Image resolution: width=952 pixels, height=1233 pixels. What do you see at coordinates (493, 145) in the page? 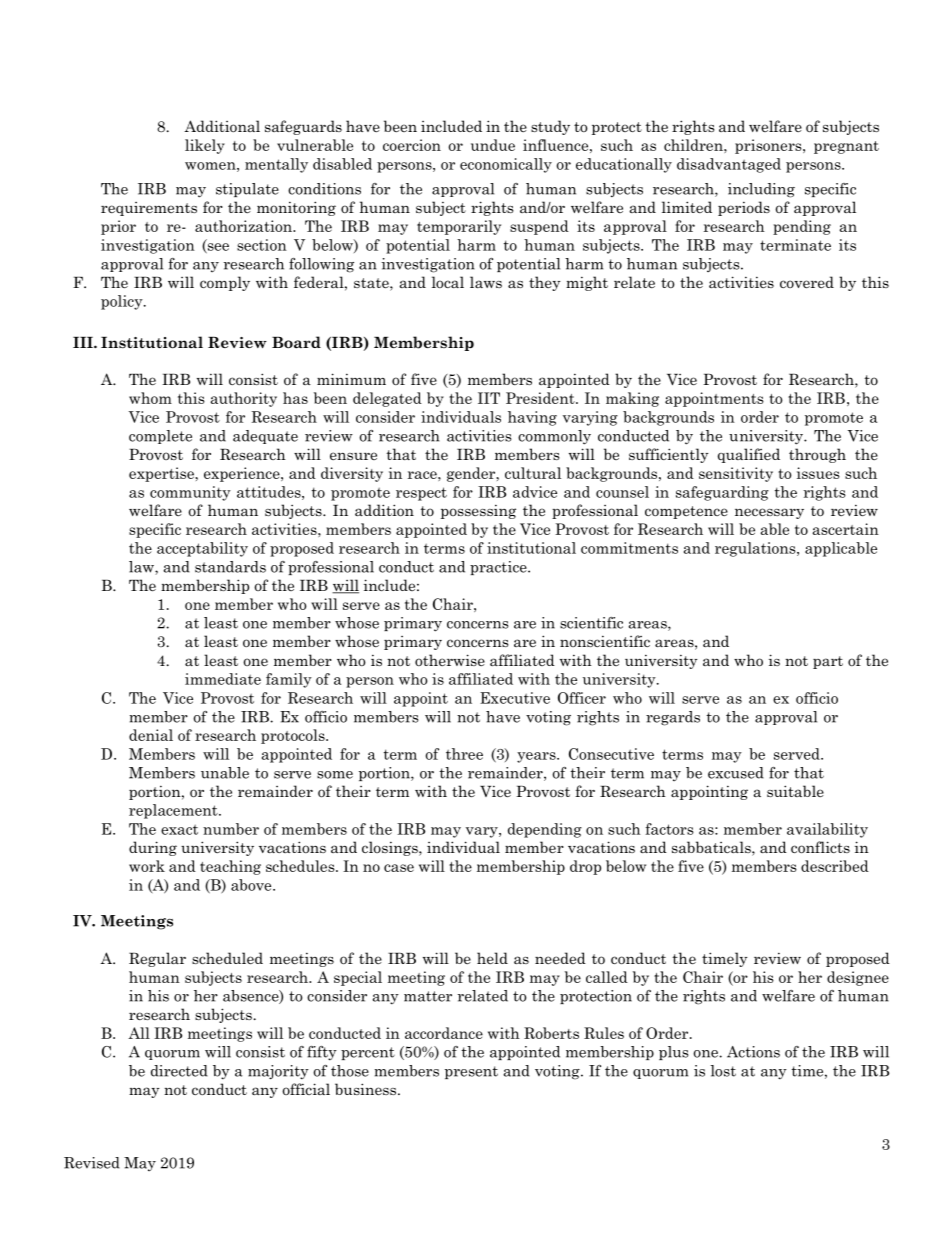
I see `undue` at bounding box center [493, 145].
